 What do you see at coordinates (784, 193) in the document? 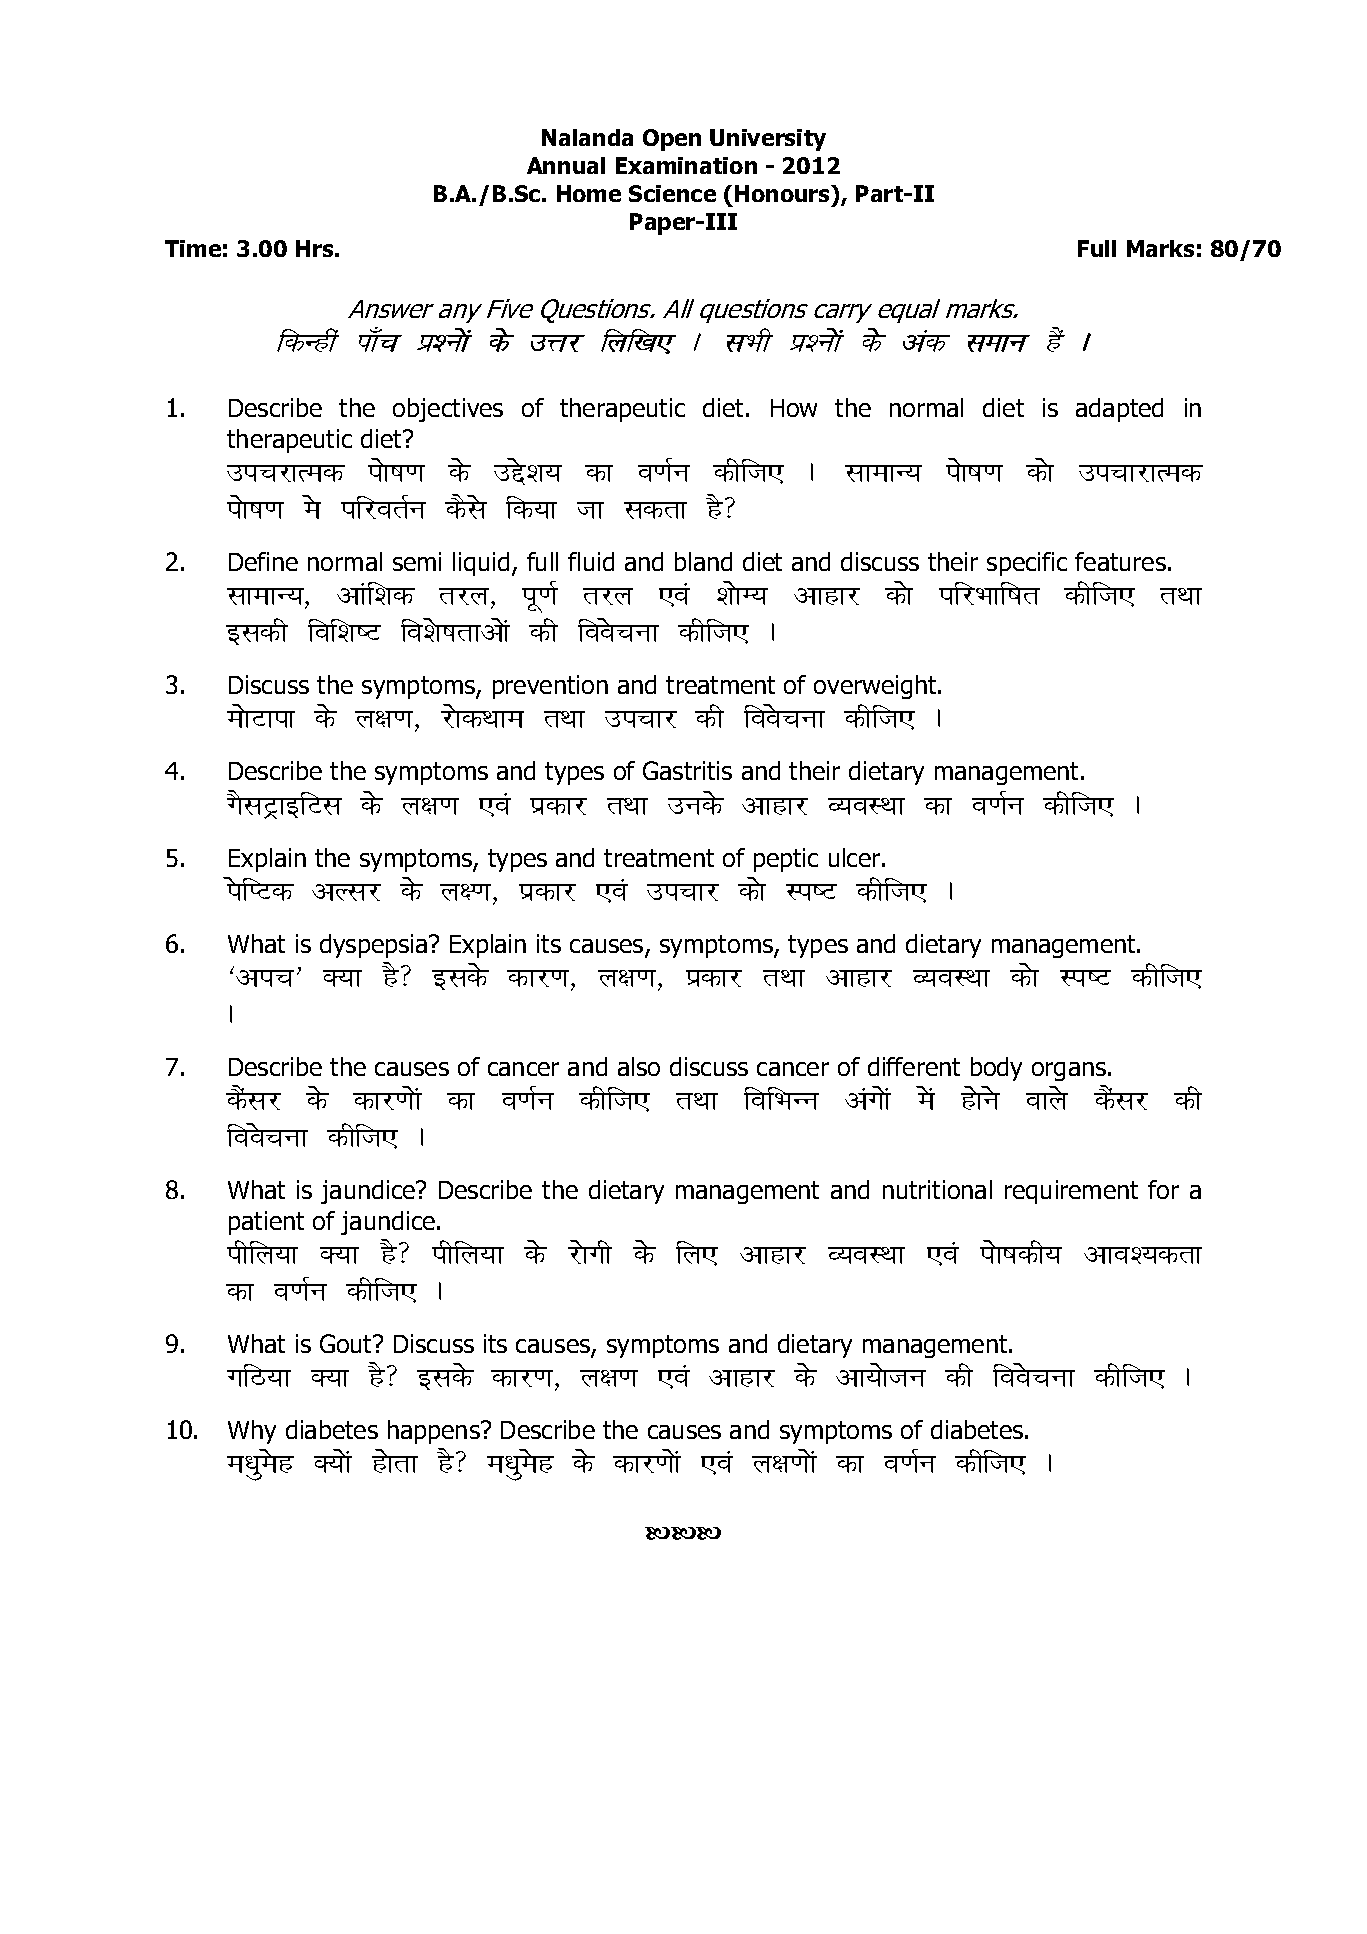
I see `Honours` at bounding box center [784, 193].
